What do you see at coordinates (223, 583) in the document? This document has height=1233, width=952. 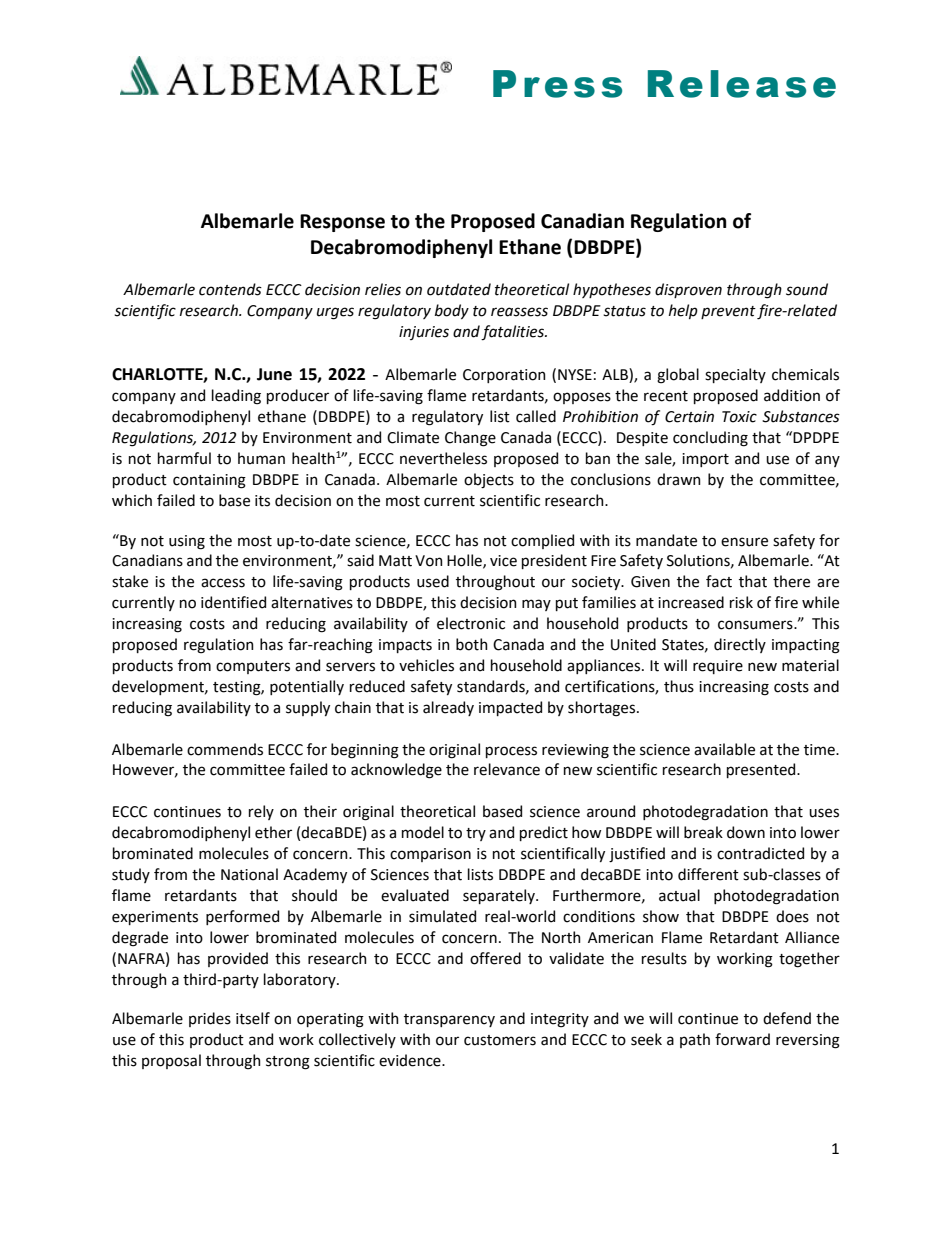 I see `access` at bounding box center [223, 583].
